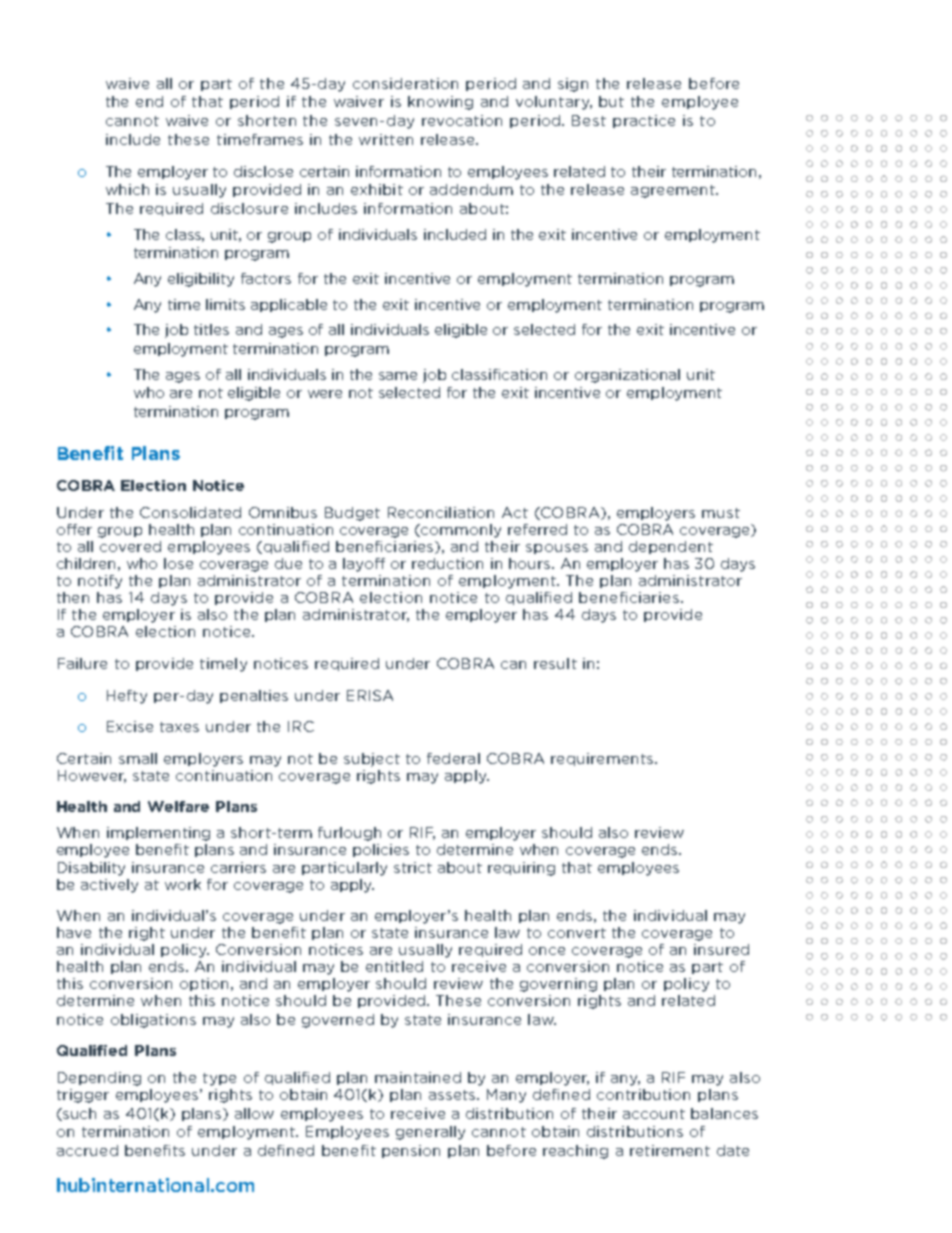  What do you see at coordinates (671, 547) in the screenshot?
I see `dependent` at bounding box center [671, 547].
